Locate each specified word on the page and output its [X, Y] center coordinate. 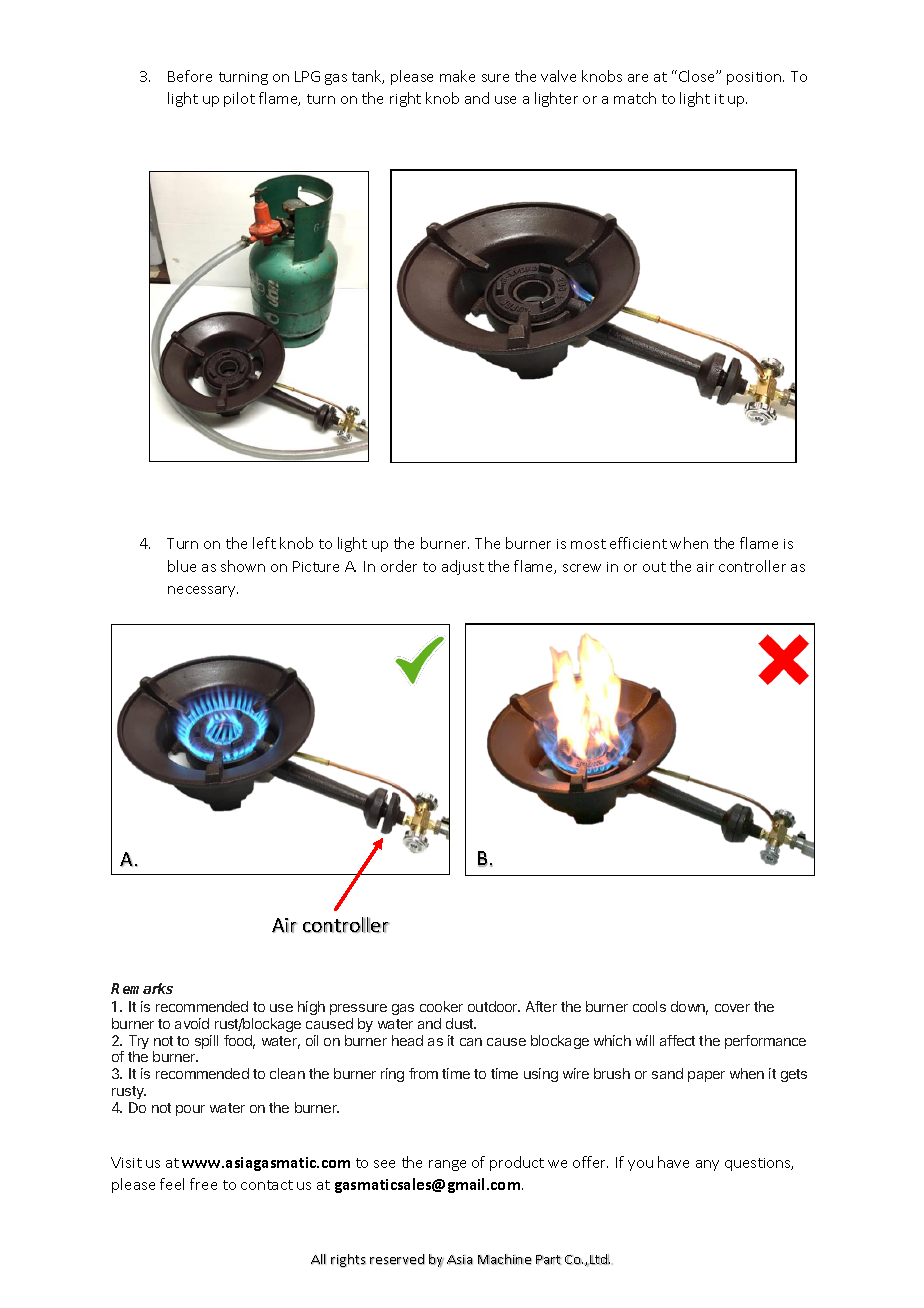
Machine [505, 1259]
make [457, 76]
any [707, 1165]
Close [698, 76]
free [203, 1184]
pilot [239, 99]
